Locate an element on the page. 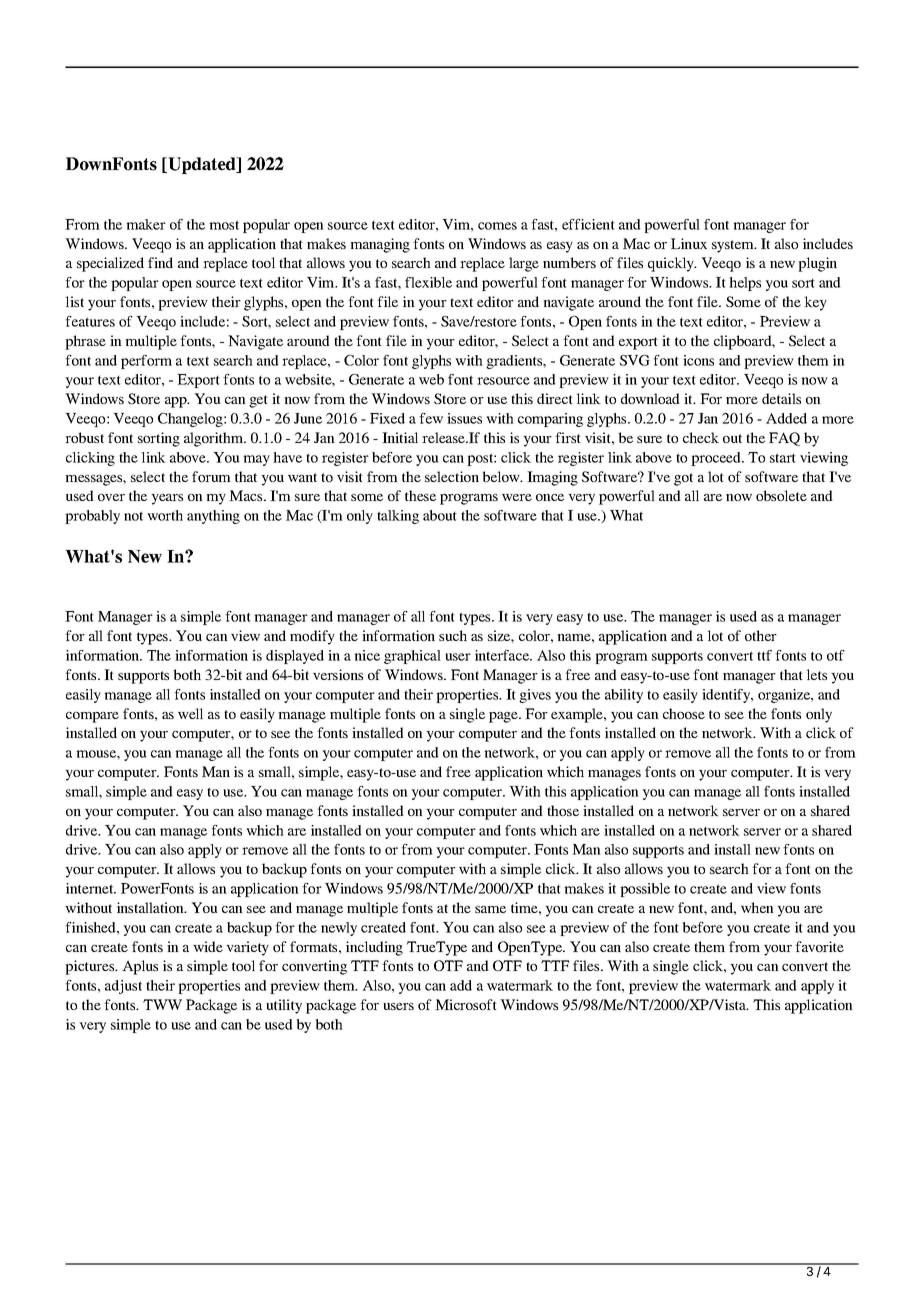 The height and width of the image is (1308, 924). worth is located at coordinates (165, 515).
